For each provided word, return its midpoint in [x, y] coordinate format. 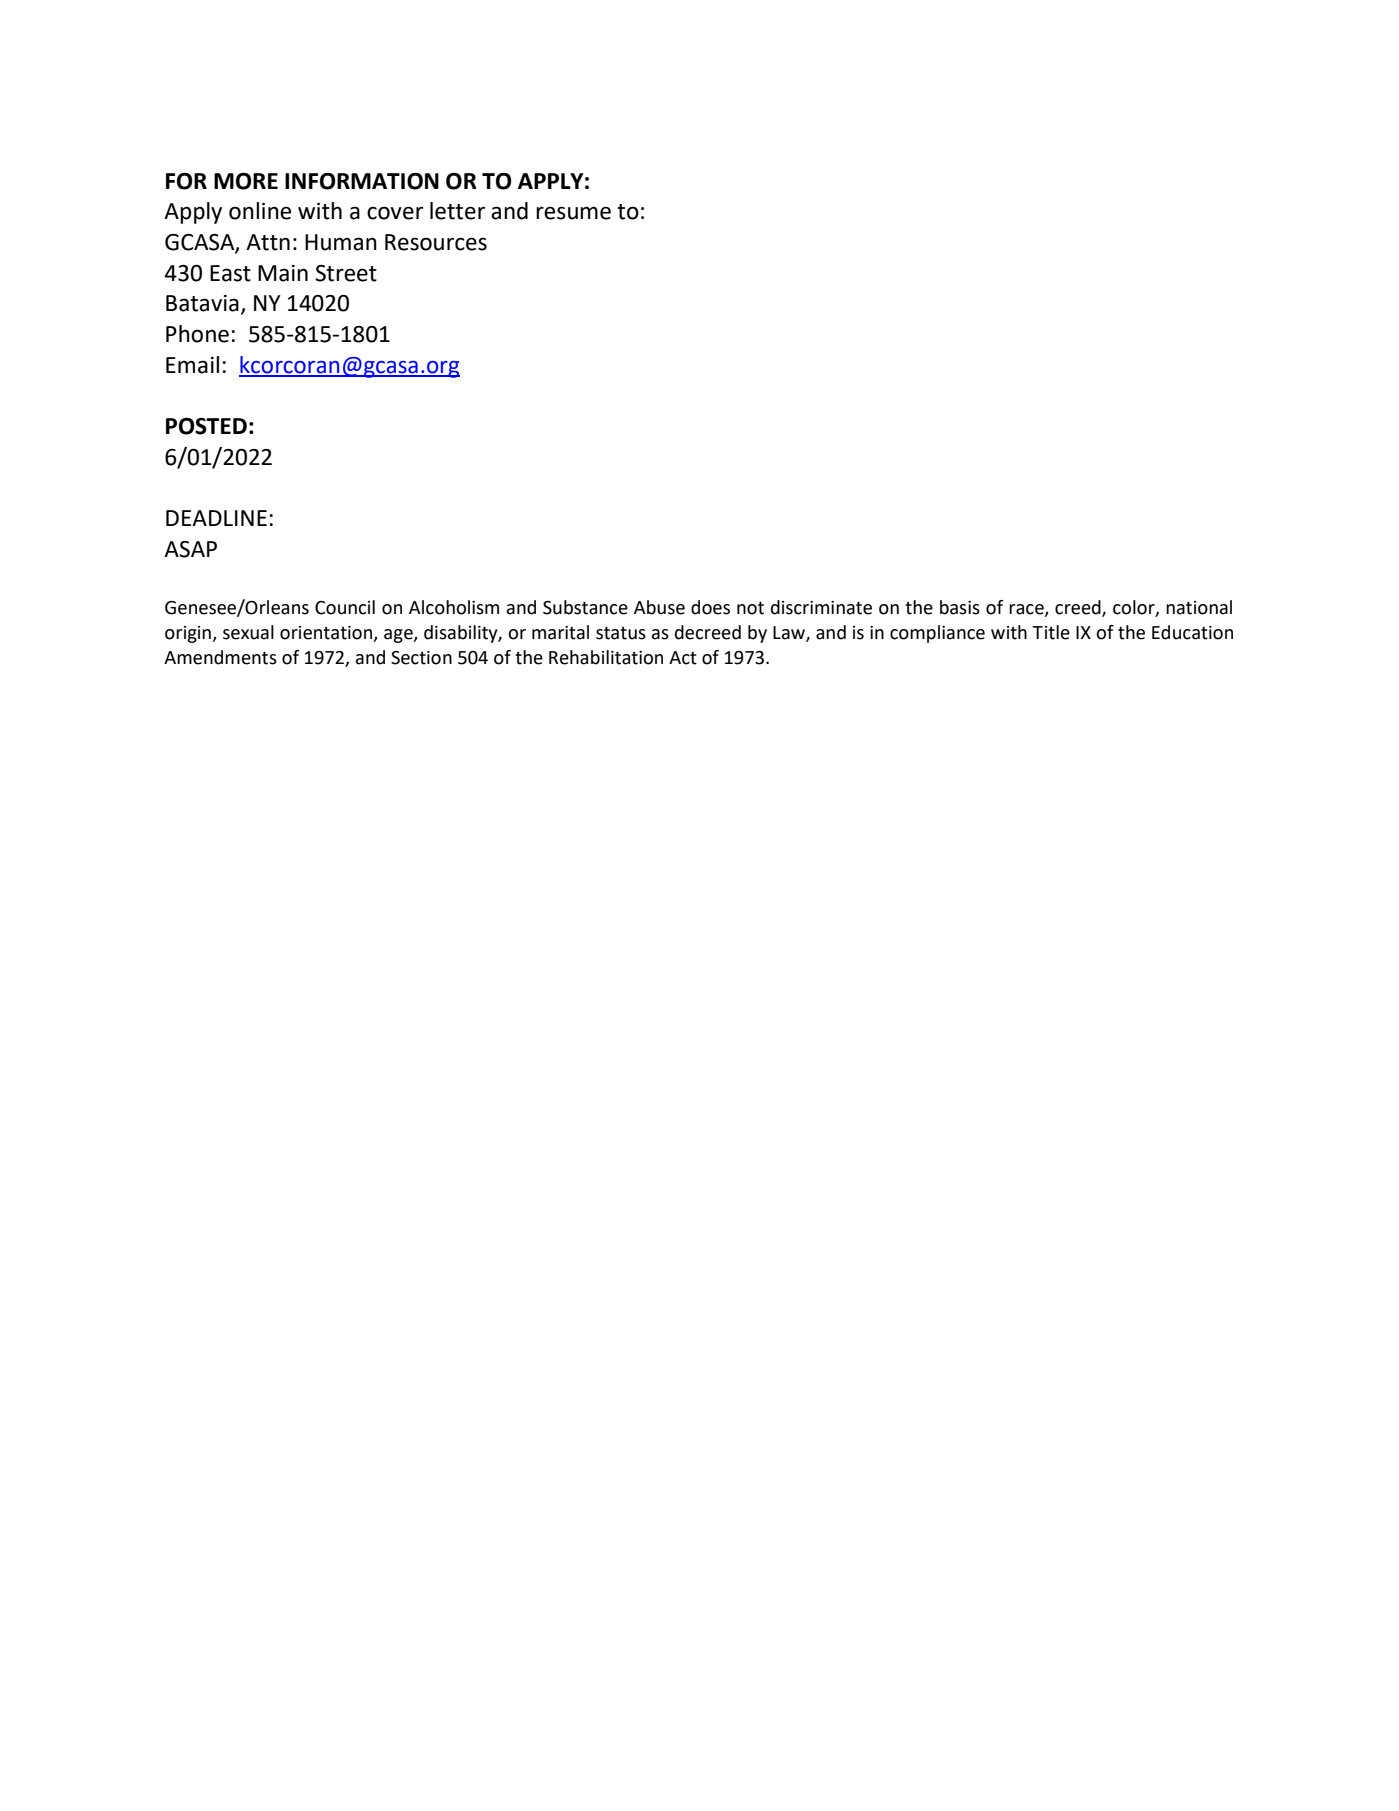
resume [573, 213]
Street [346, 273]
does [710, 607]
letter [457, 211]
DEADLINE [216, 518]
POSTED [206, 426]
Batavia [202, 303]
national [1199, 607]
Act [683, 658]
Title [1051, 632]
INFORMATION [362, 181]
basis [960, 607]
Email [192, 365]
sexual [248, 632]
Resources [436, 242]
